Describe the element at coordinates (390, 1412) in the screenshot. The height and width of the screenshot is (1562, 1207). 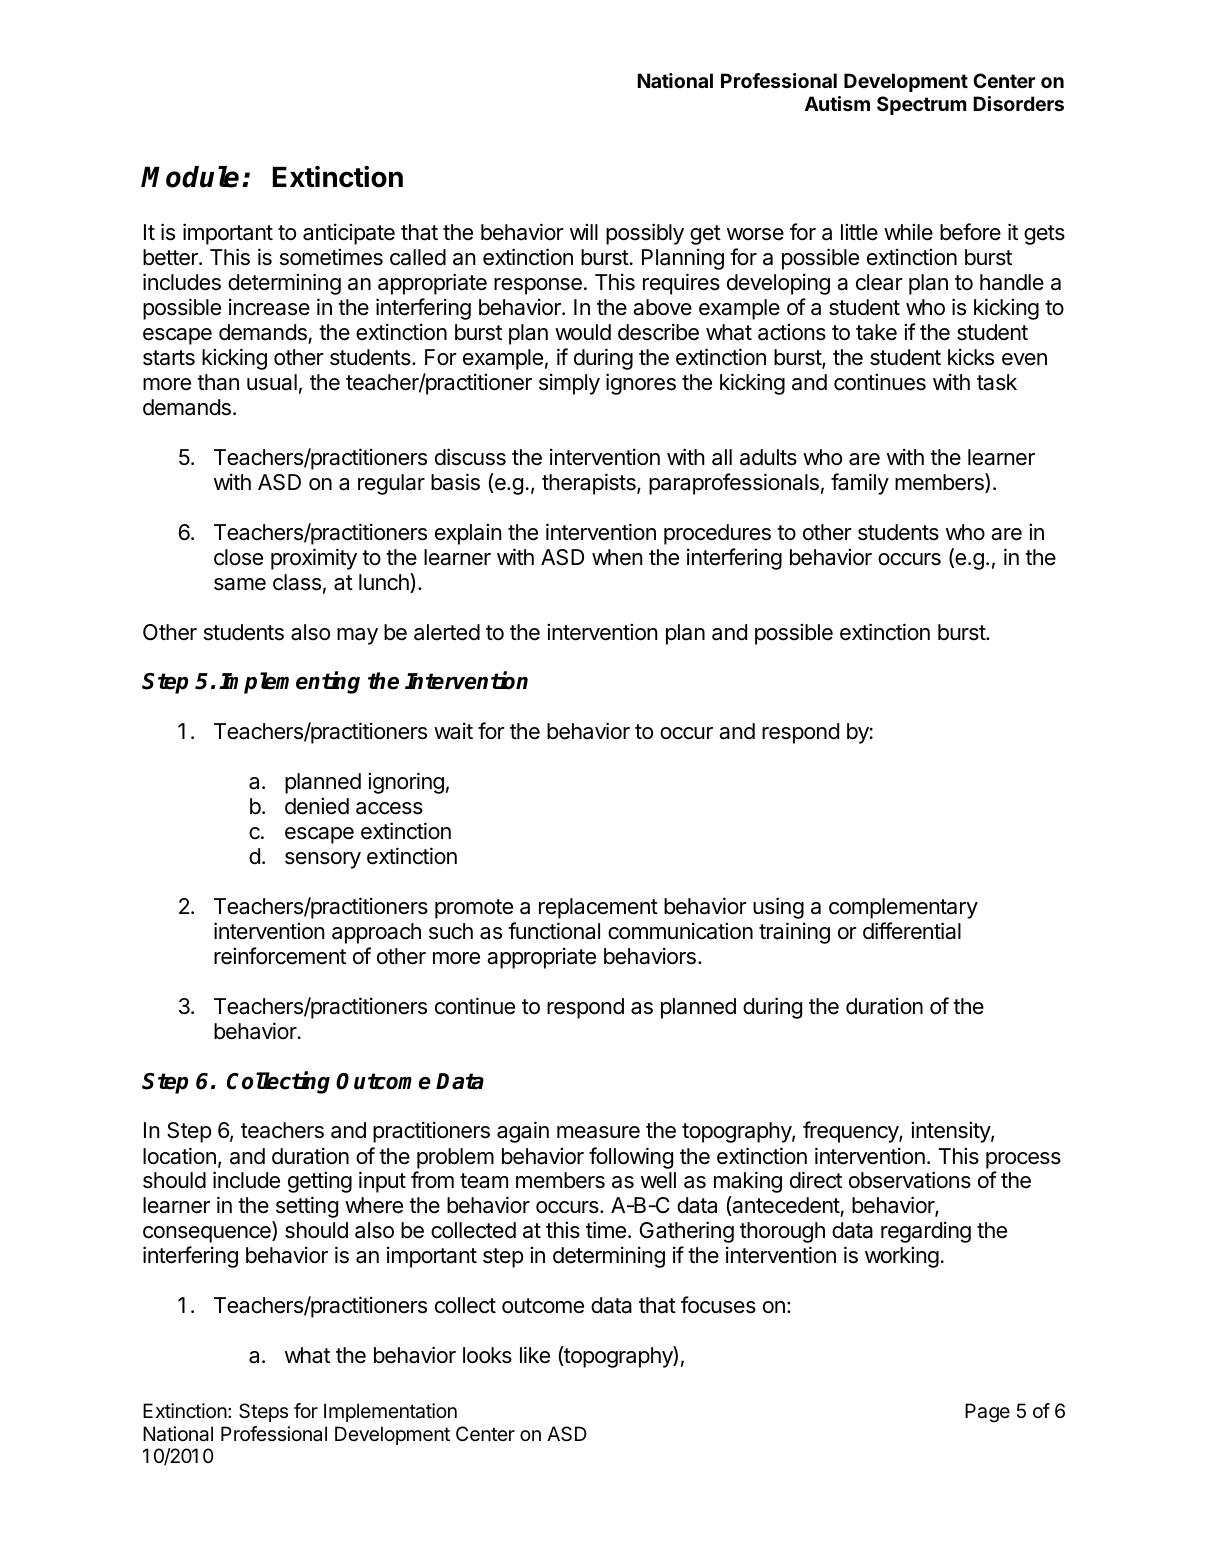
I see `Implementation` at that location.
